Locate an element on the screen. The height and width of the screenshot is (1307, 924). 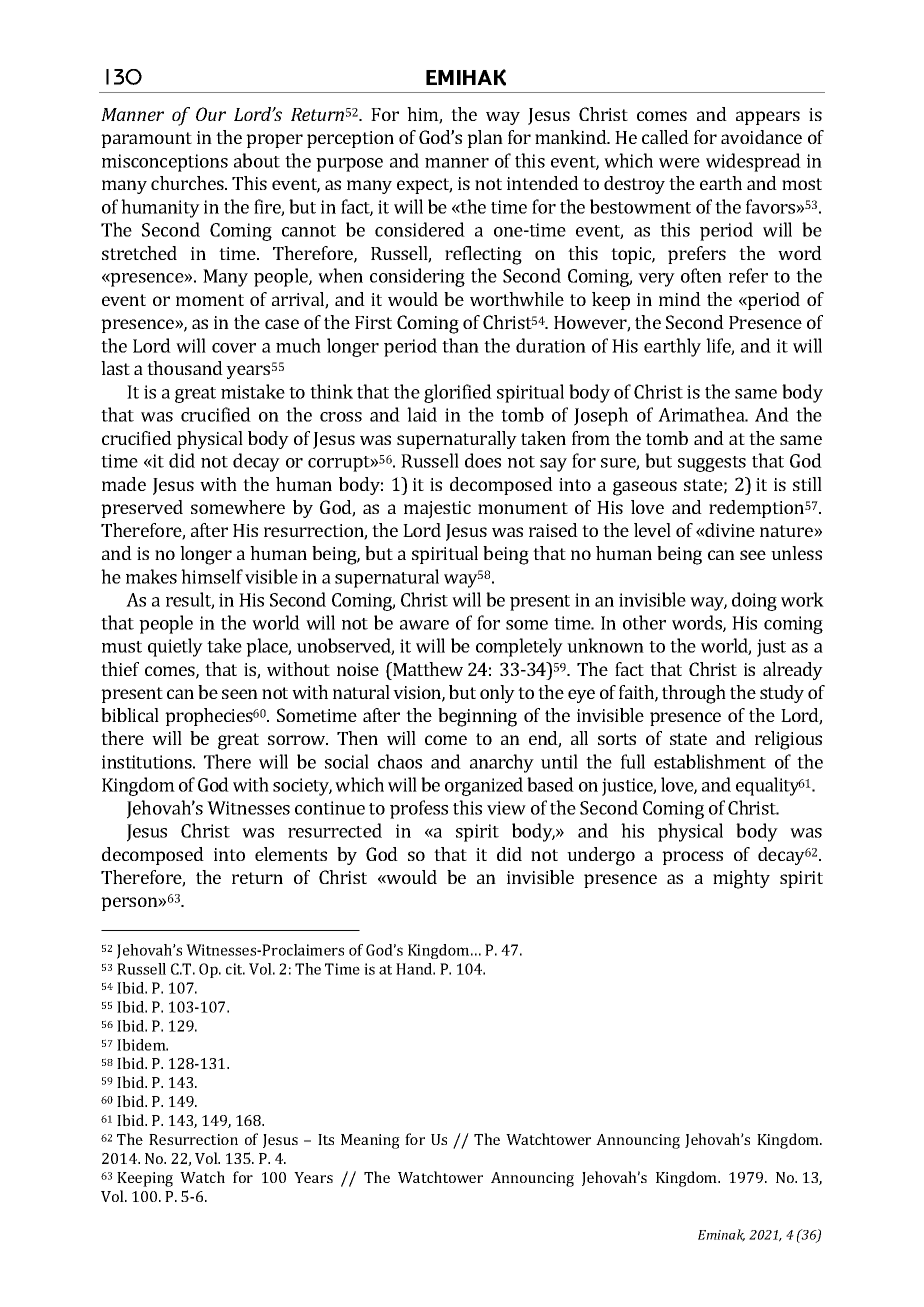
does is located at coordinates (483, 460).
